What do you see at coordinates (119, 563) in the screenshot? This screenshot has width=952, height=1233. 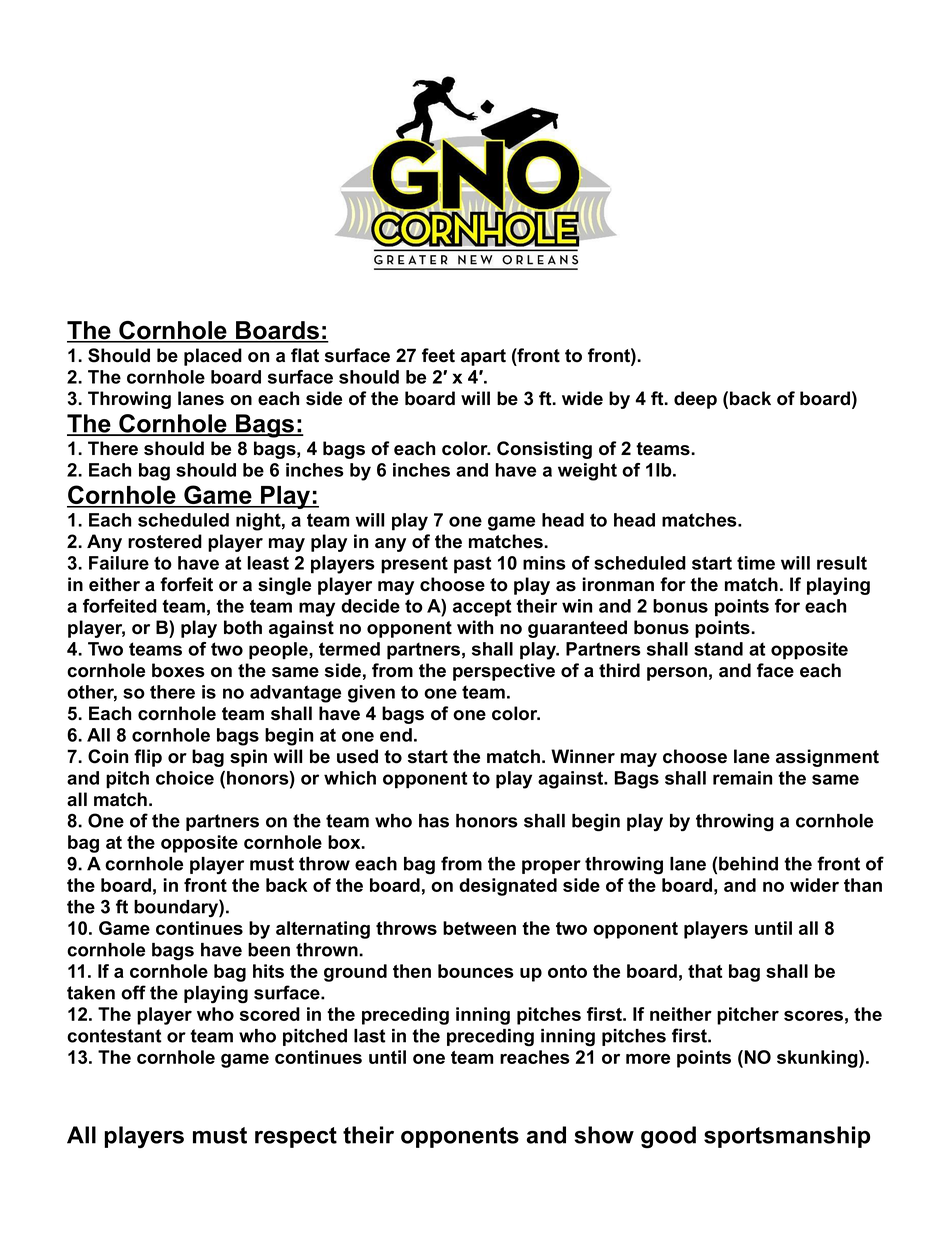 I see `Failure` at bounding box center [119, 563].
